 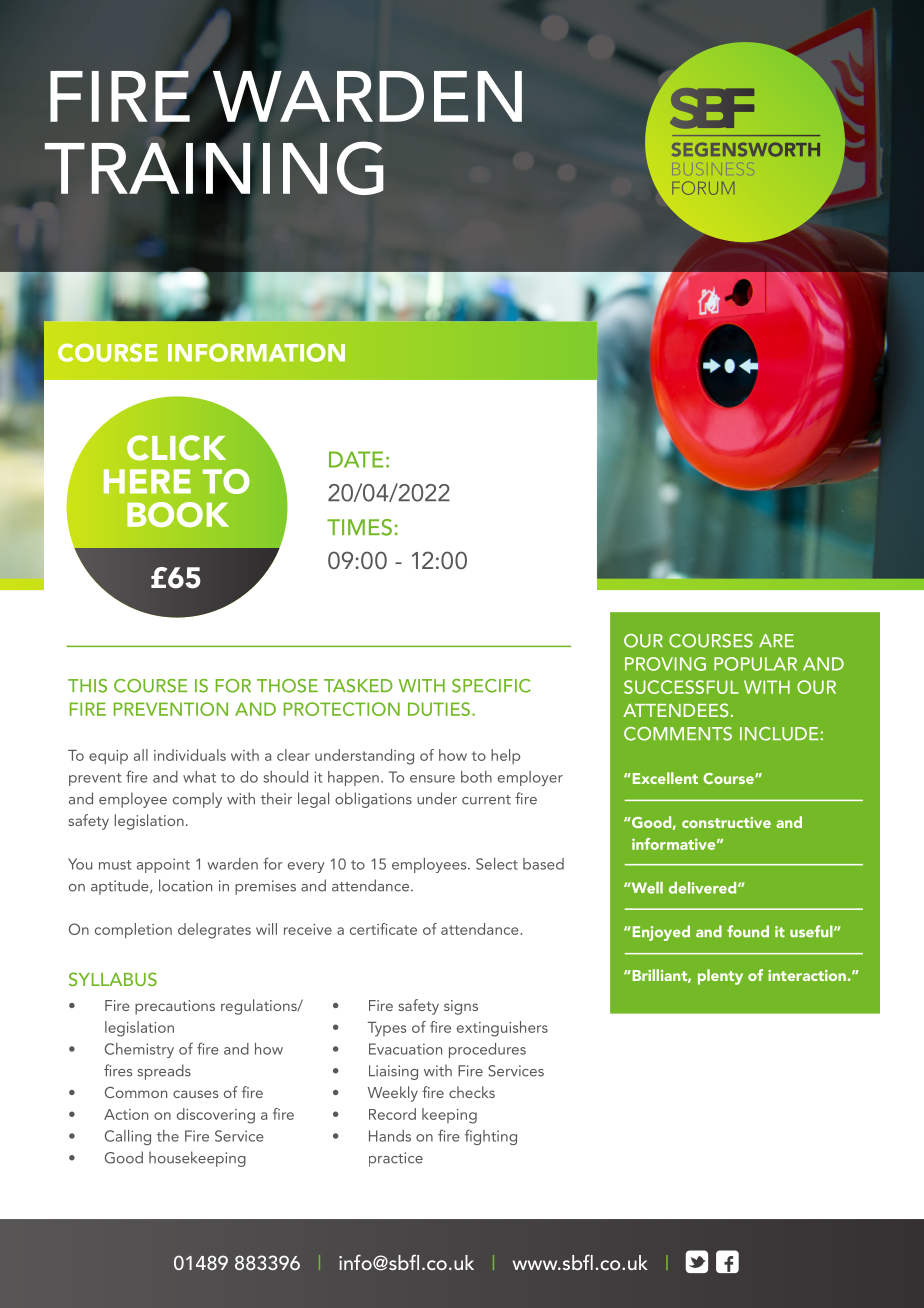 I want to click on Calling, so click(x=128, y=1137).
